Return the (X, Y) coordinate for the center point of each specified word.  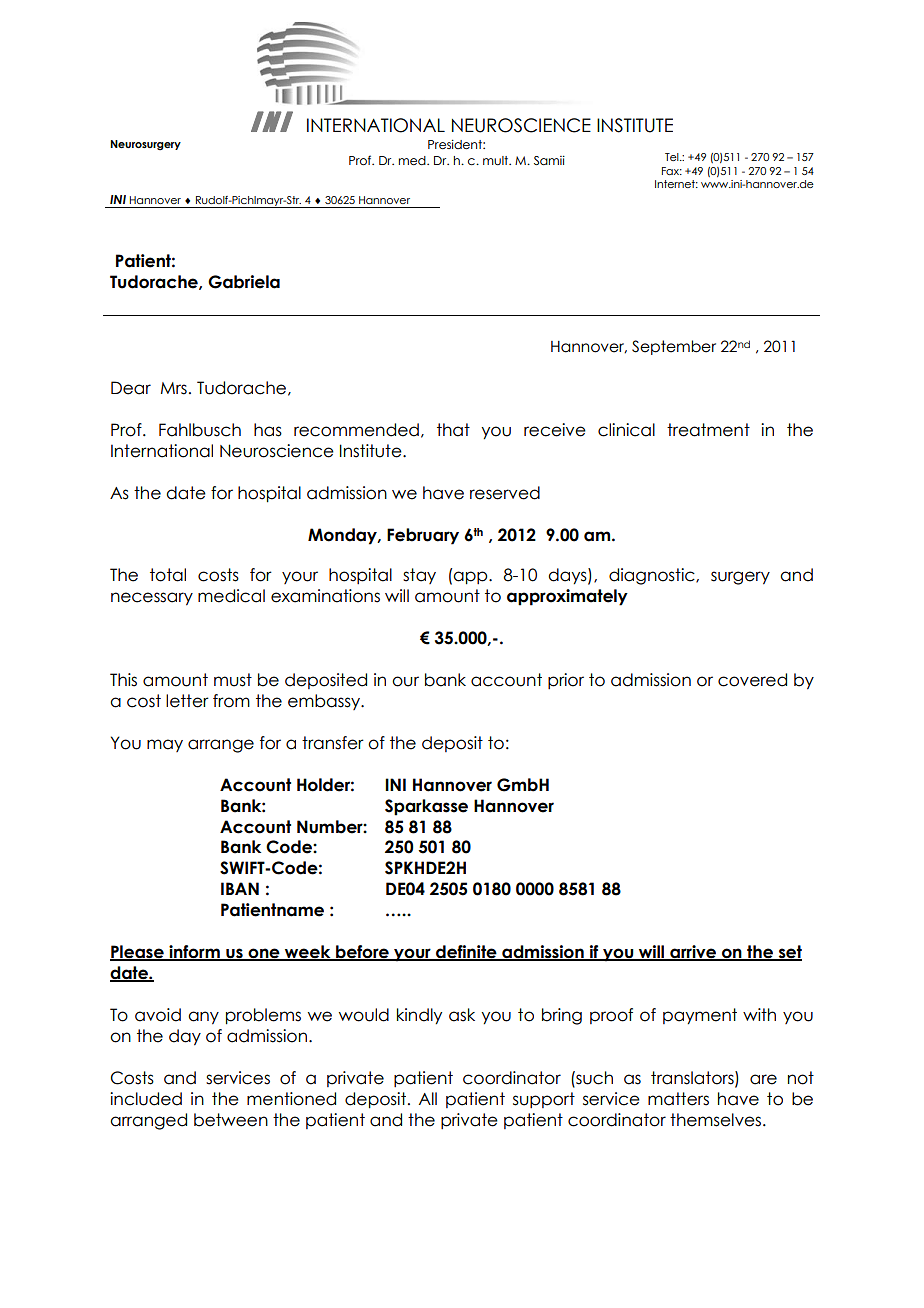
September (674, 347)
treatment (708, 430)
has (268, 430)
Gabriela (244, 282)
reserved (505, 493)
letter (187, 701)
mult (497, 160)
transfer (333, 743)
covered (752, 680)
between (231, 1120)
